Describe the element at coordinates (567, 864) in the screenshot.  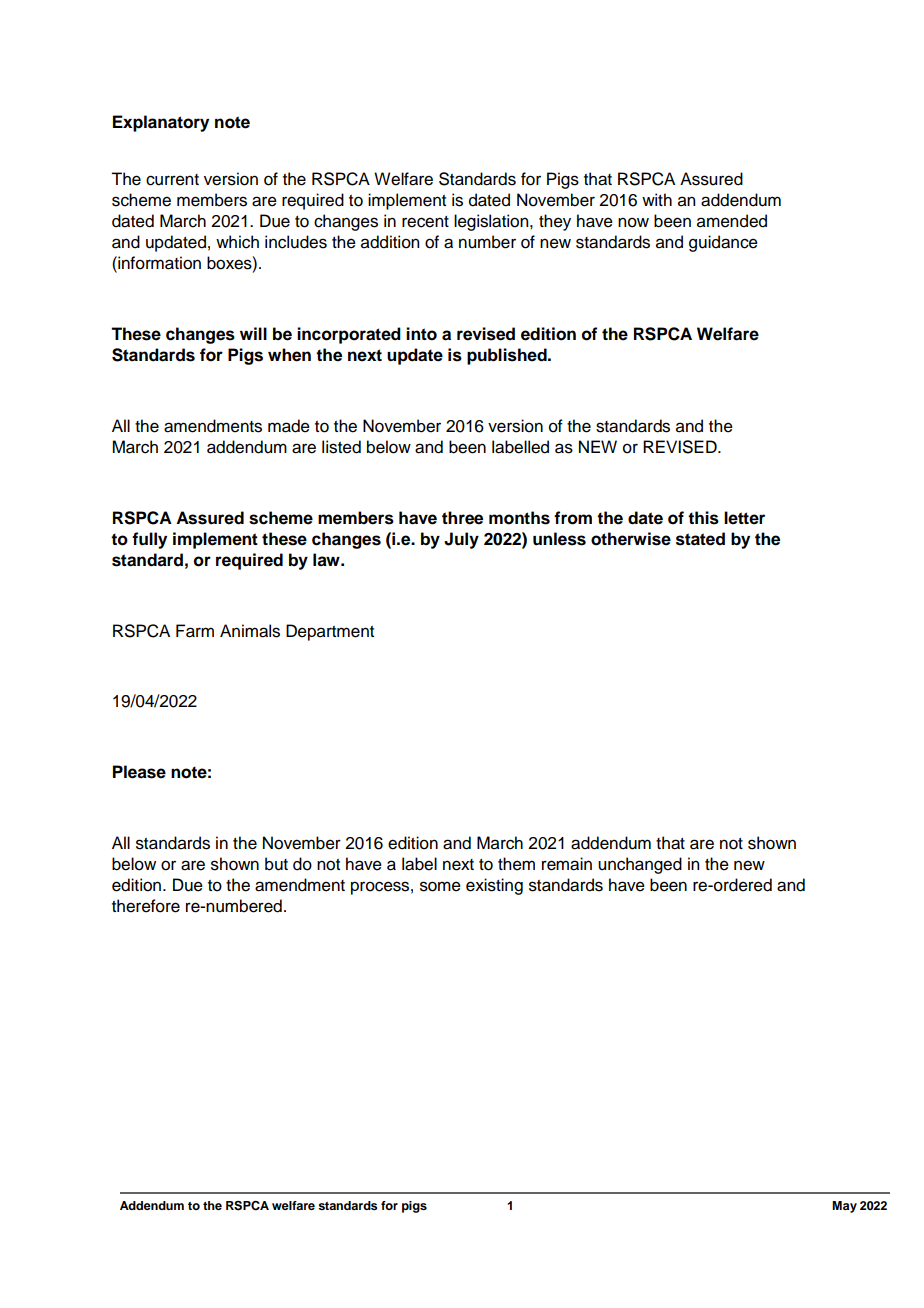
I see `remain` at that location.
